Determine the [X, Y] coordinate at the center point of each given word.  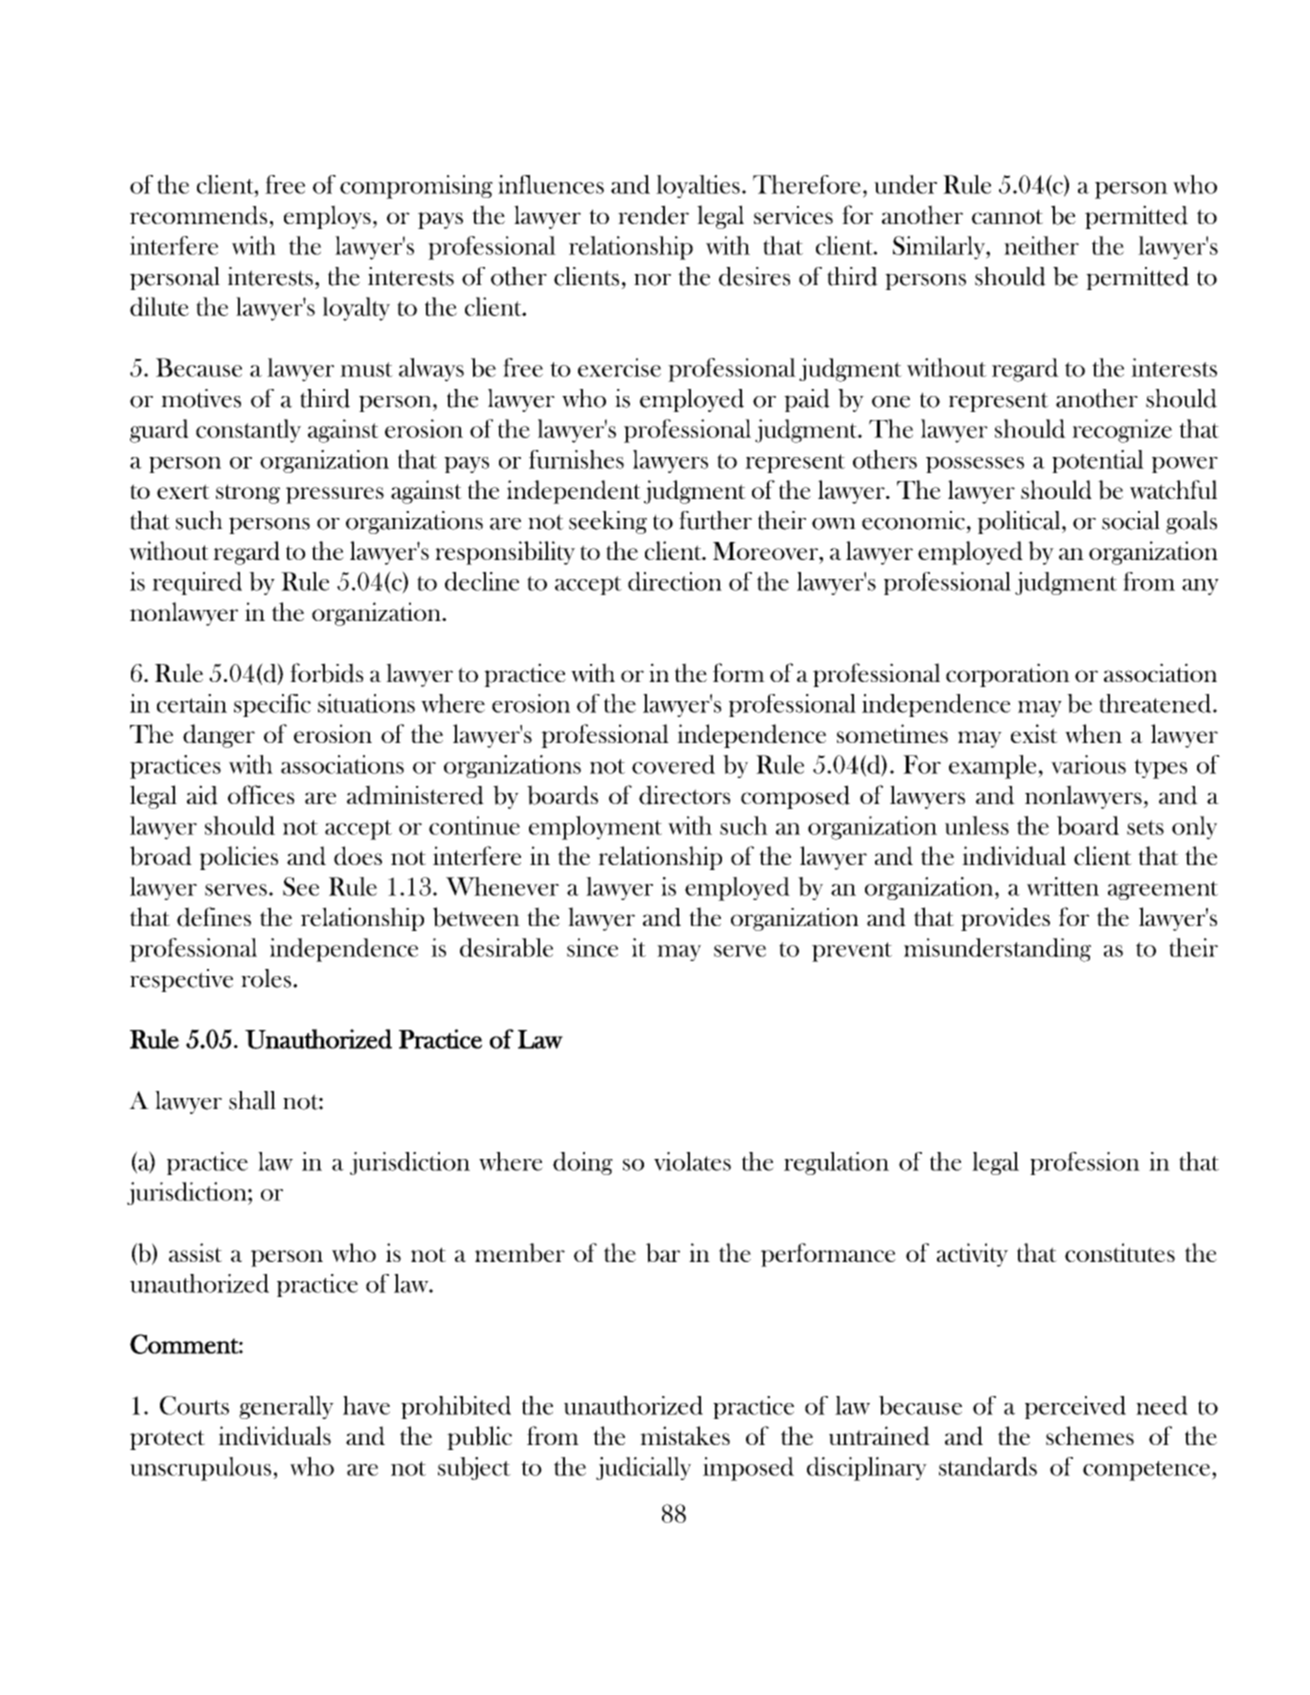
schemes [1090, 1435]
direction [675, 581]
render [653, 215]
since [592, 947]
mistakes [685, 1435]
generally [286, 1407]
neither [1041, 245]
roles [266, 978]
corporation [1008, 675]
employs [327, 217]
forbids [327, 673]
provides [1005, 919]
